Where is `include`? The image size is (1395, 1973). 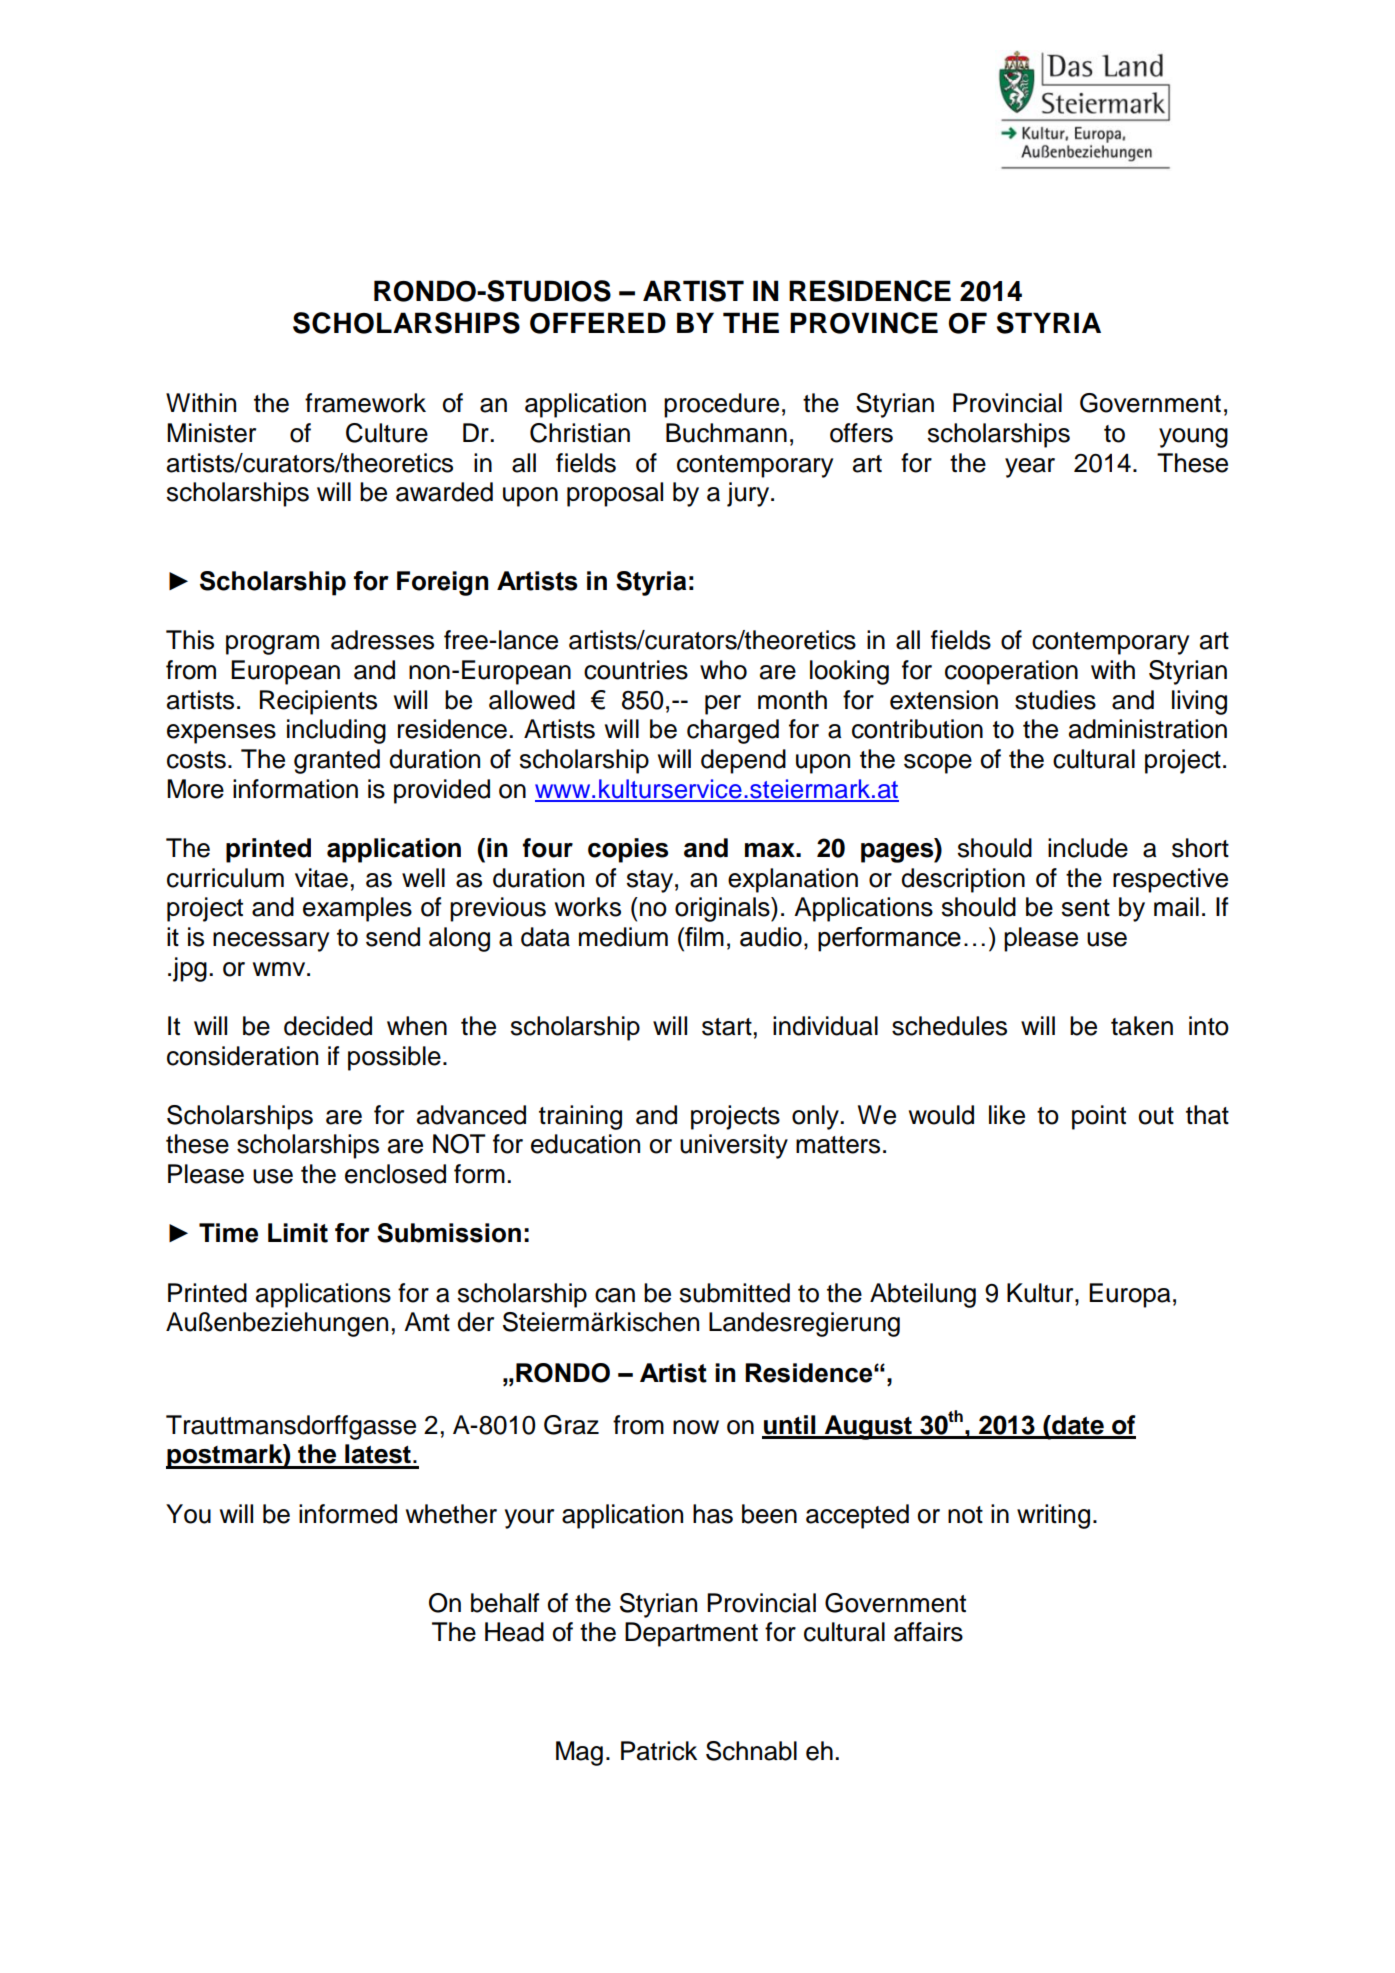
include is located at coordinates (1088, 848).
